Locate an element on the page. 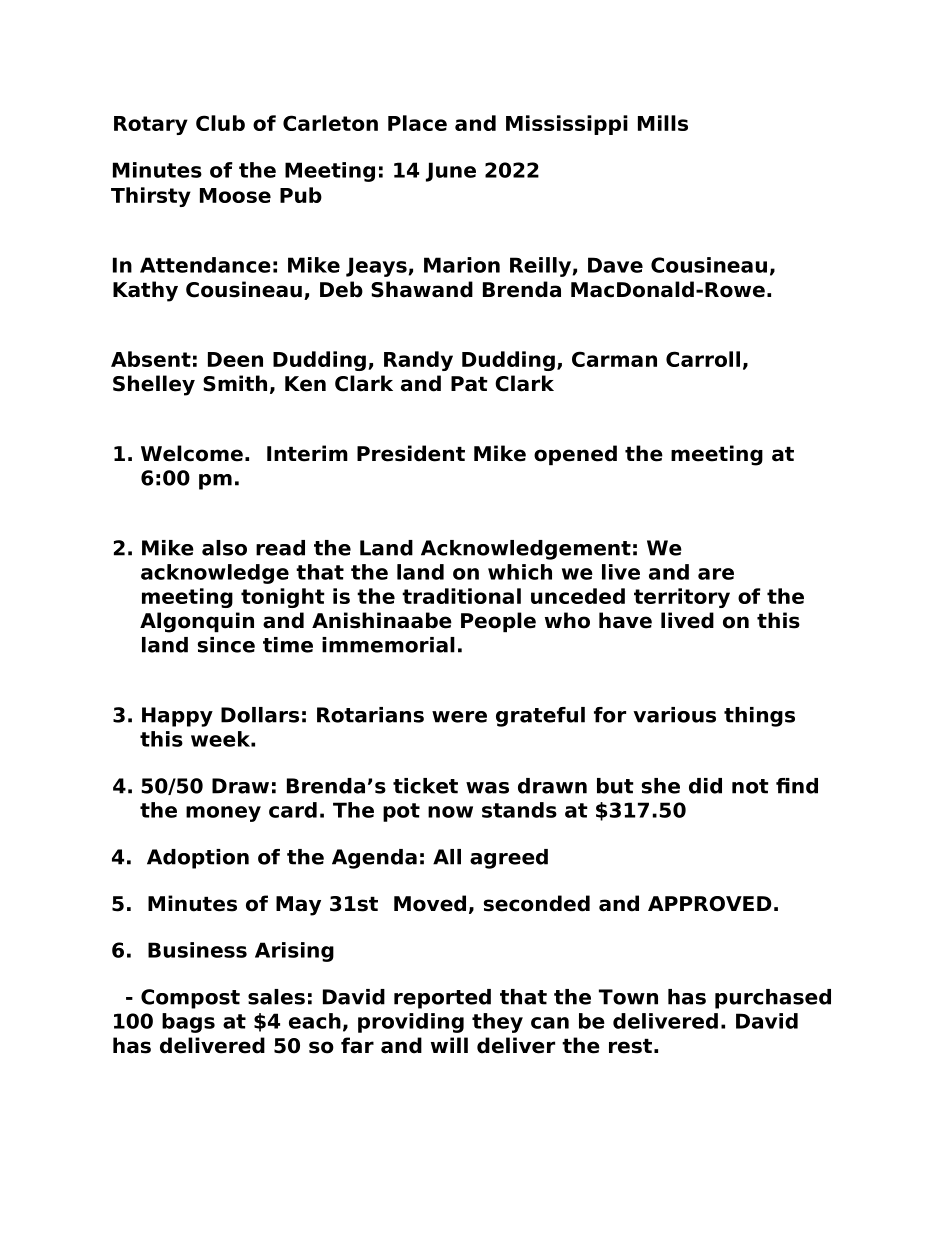 The width and height of the document is (952, 1233). bags is located at coordinates (188, 1023).
